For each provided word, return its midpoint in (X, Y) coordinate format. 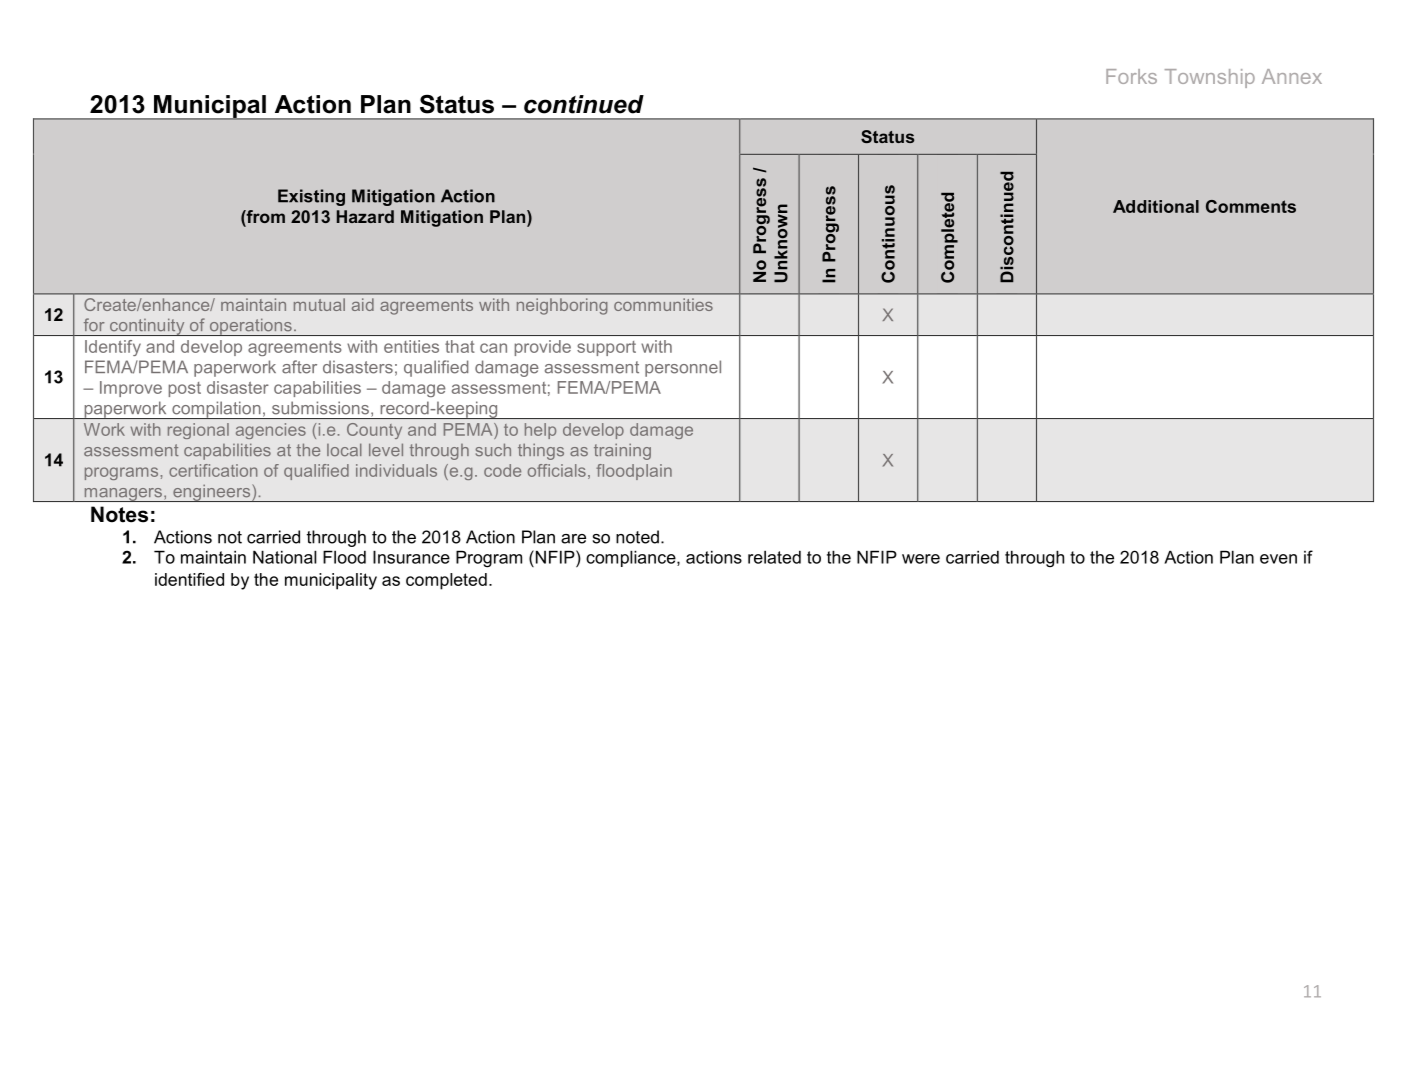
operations (250, 327)
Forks (1131, 76)
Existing (311, 197)
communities (663, 304)
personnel (683, 368)
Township (1210, 78)
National (285, 557)
